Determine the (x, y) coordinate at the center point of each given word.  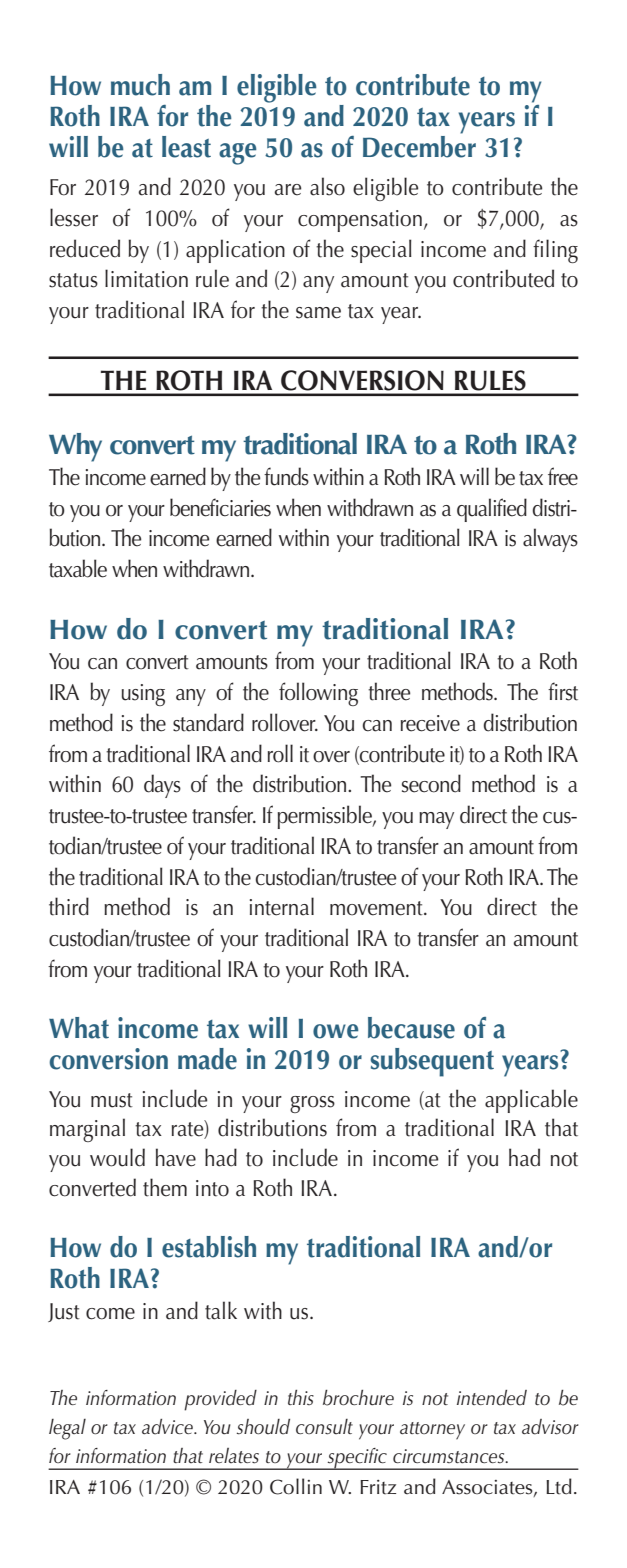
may (436, 820)
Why (75, 447)
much (140, 85)
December (419, 145)
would (117, 1157)
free (563, 476)
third (69, 906)
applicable (531, 1101)
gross (312, 1104)
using (143, 695)
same (318, 313)
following (318, 694)
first (563, 691)
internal (282, 906)
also (327, 186)
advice (168, 1427)
